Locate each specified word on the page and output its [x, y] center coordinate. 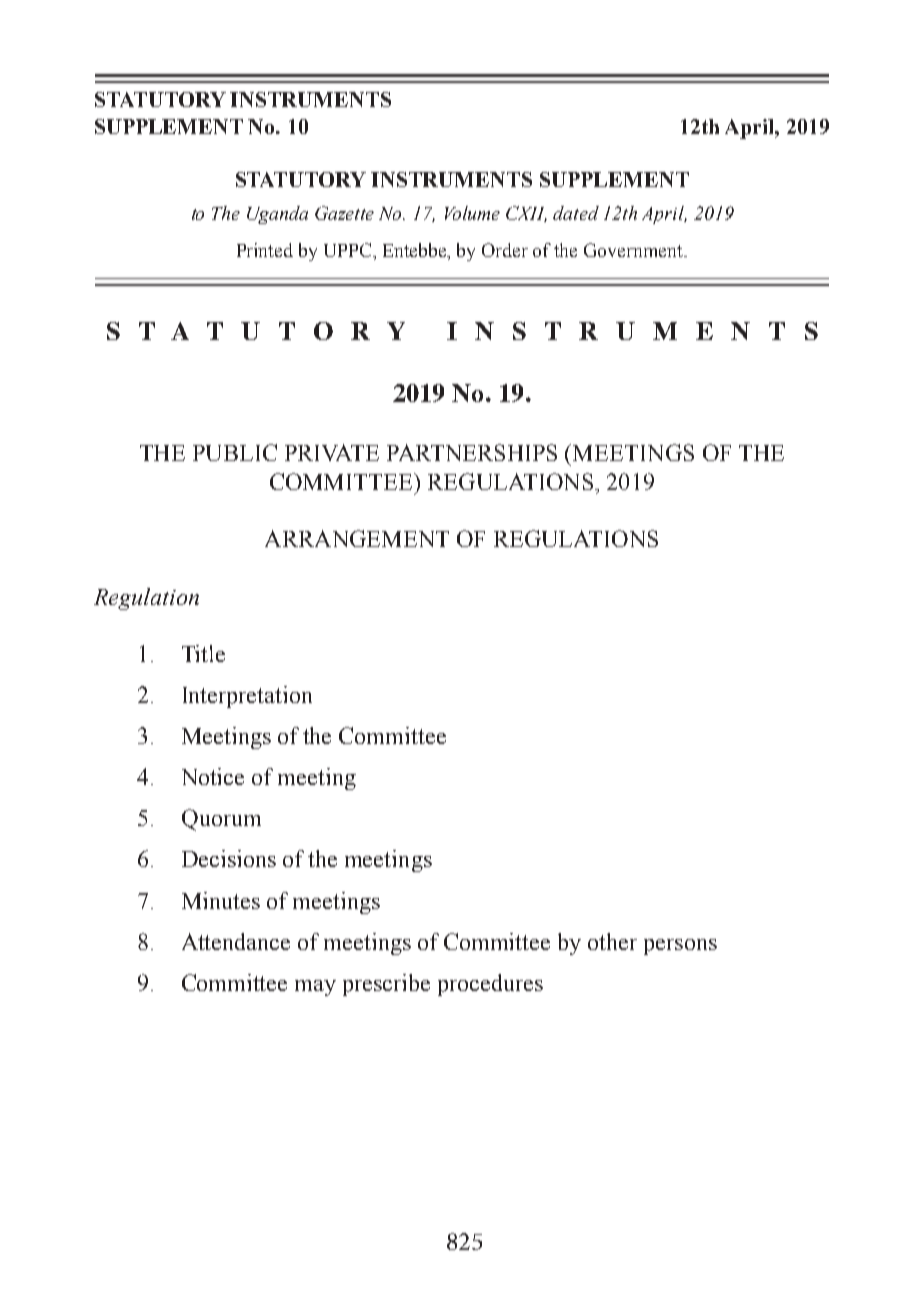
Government [635, 250]
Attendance [236, 941]
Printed [265, 250]
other [612, 941]
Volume [472, 213]
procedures [490, 985]
